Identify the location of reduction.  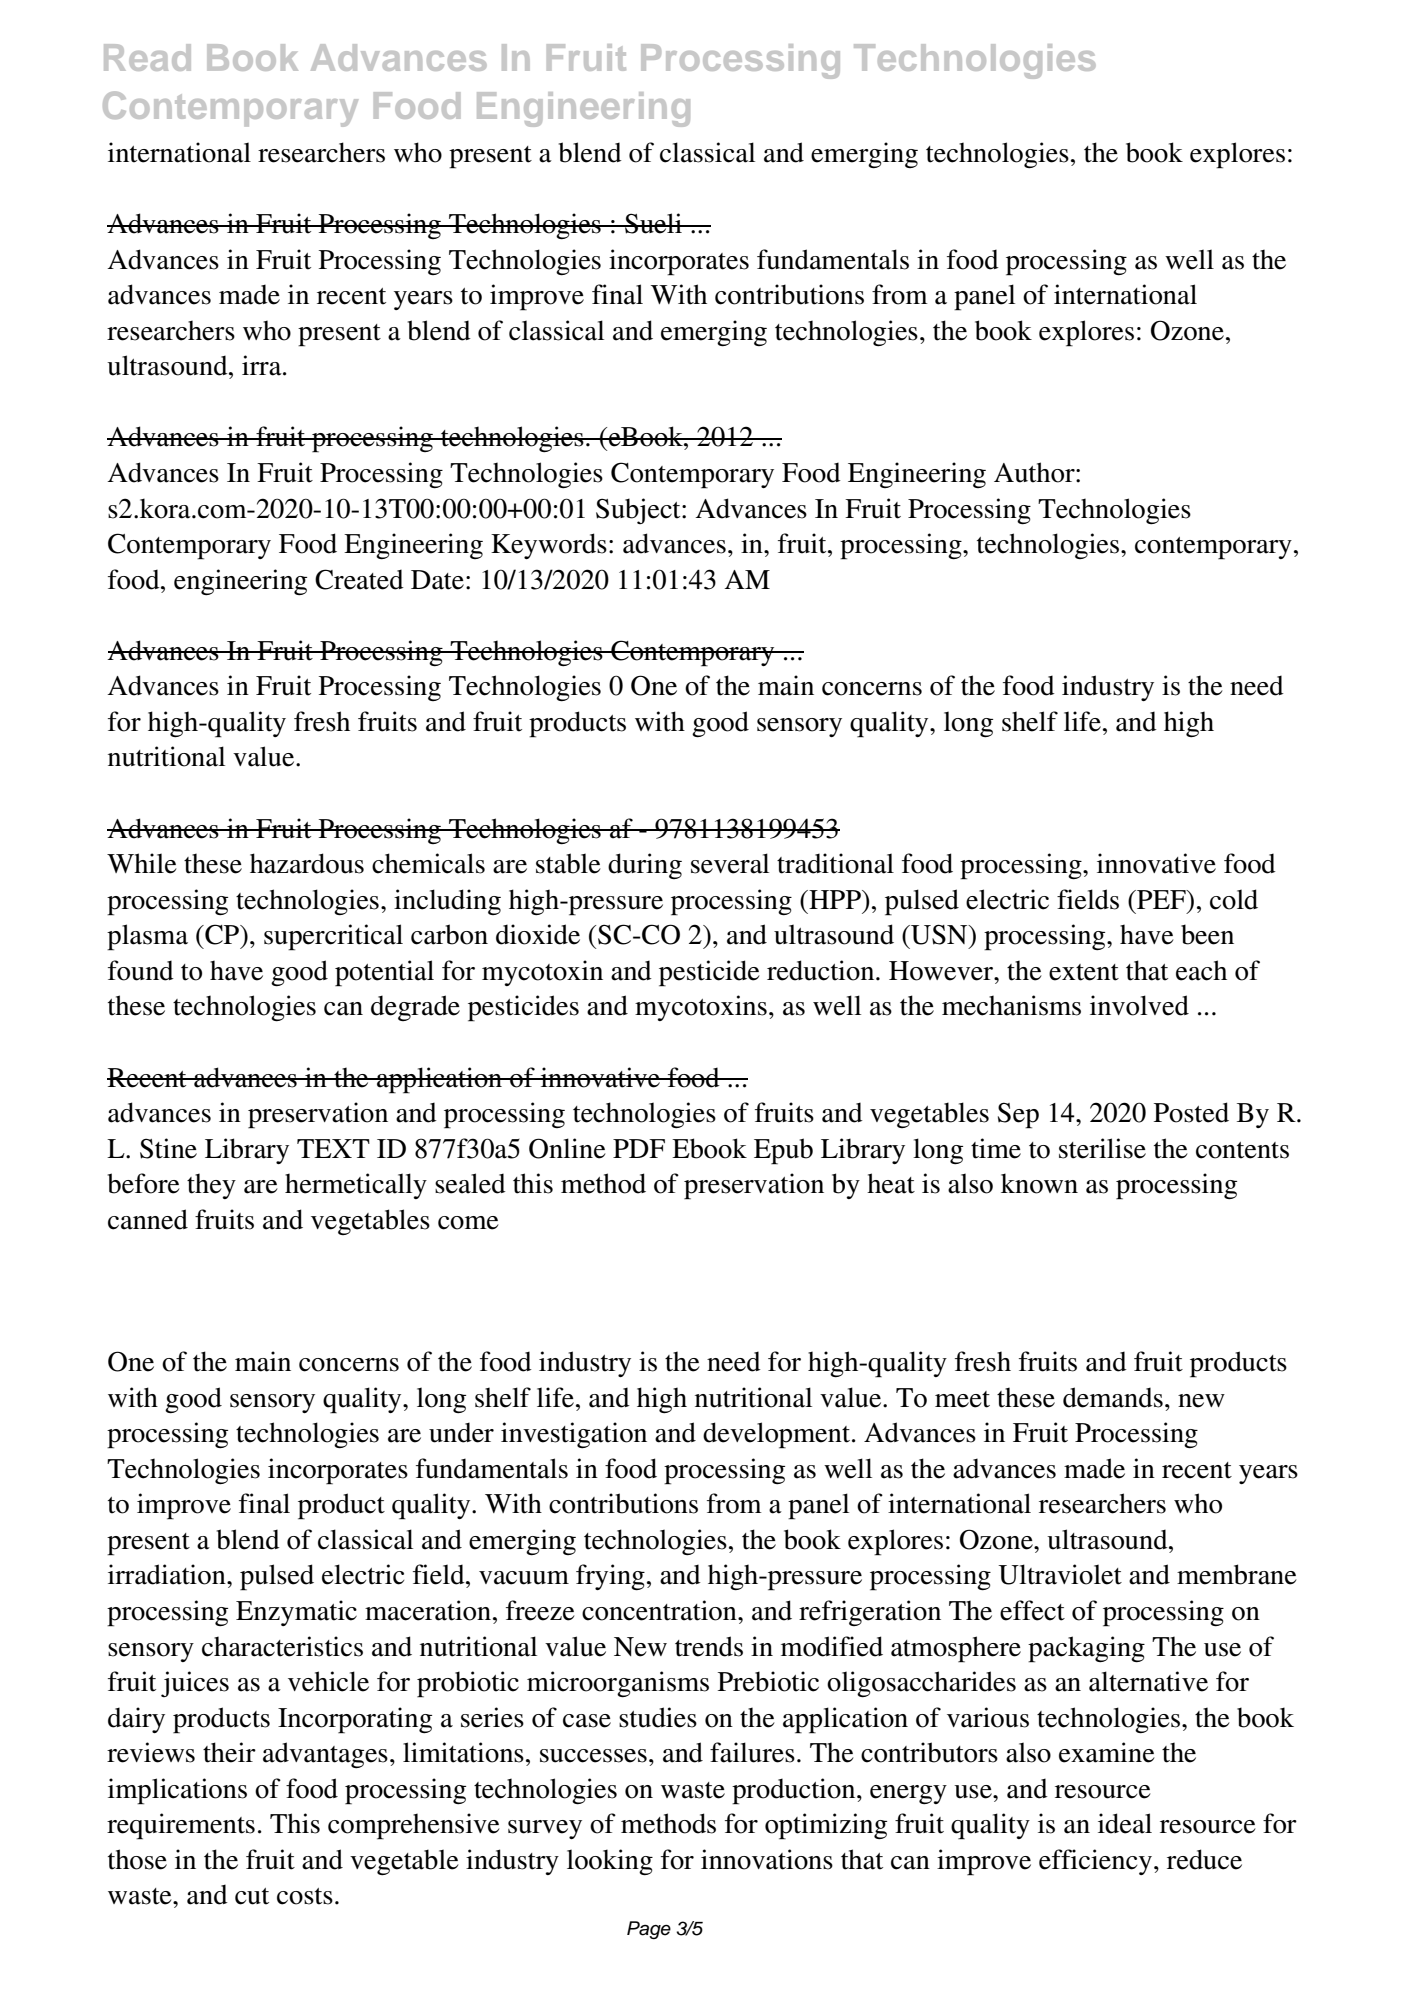
(822, 970).
